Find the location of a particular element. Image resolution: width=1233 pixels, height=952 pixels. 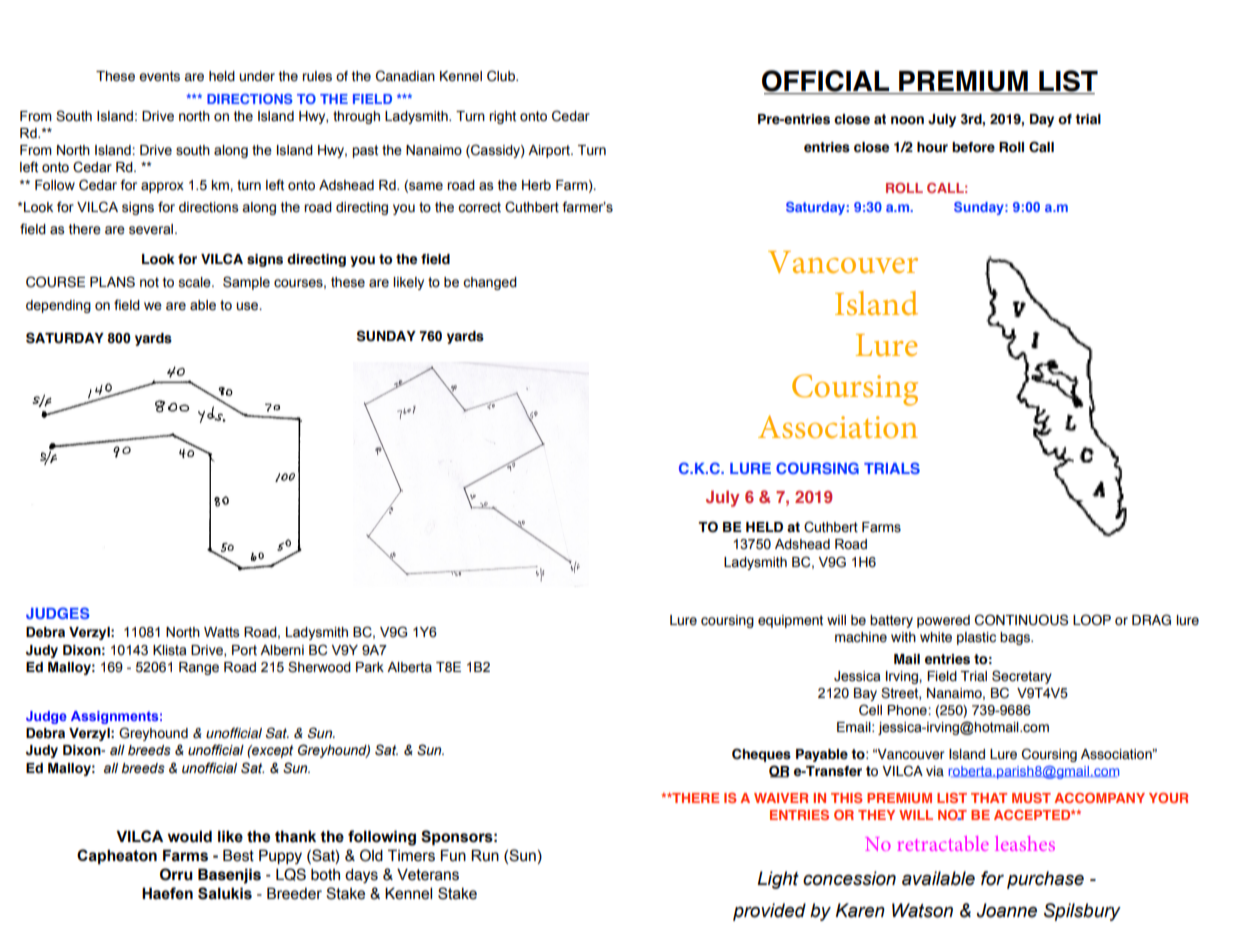

before is located at coordinates (973, 147).
